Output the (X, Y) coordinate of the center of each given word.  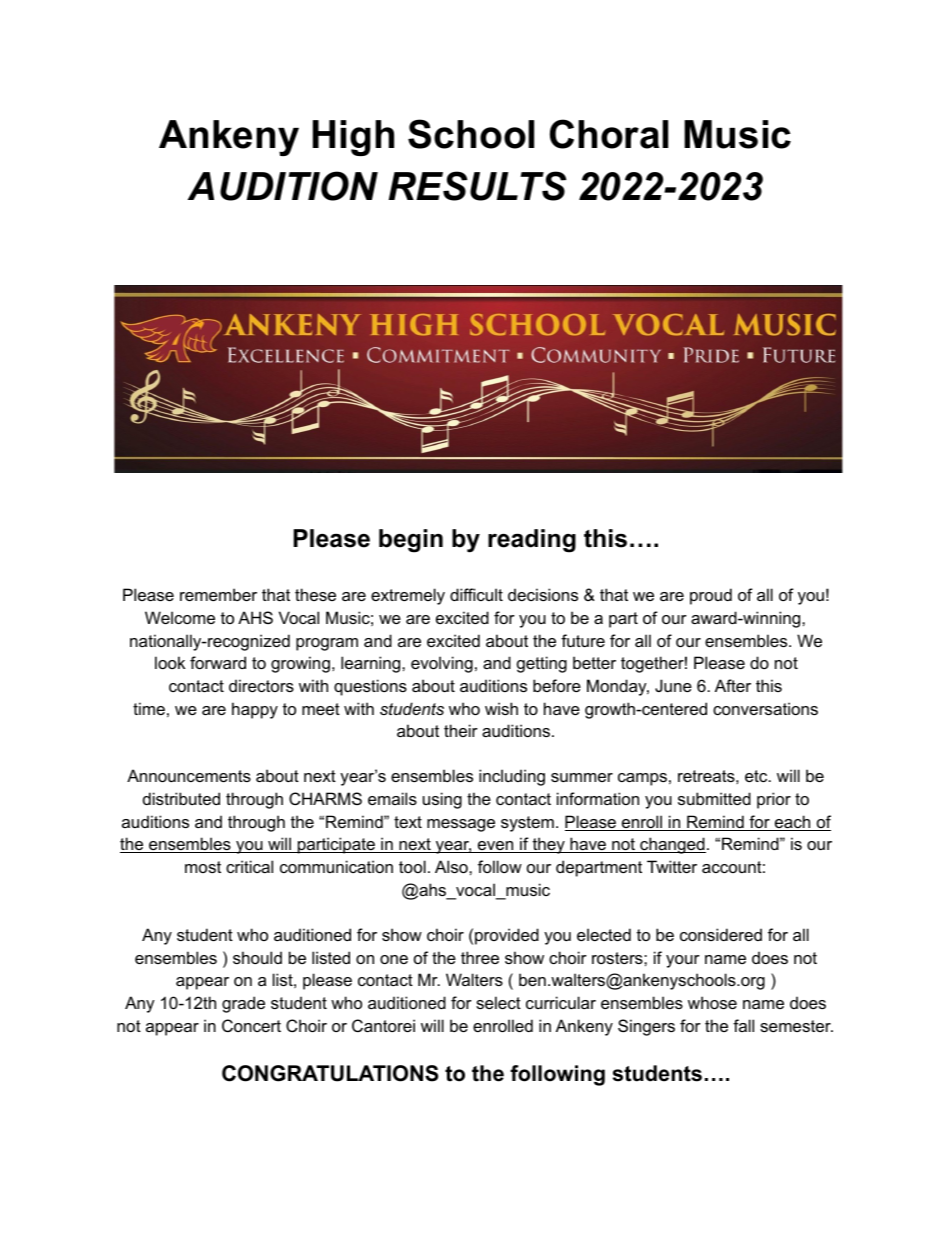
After (733, 685)
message (461, 825)
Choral (609, 134)
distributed (181, 798)
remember (218, 594)
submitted (714, 798)
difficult (476, 594)
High (353, 138)
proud (711, 596)
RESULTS (478, 186)
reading (532, 541)
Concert (251, 1025)
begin (411, 541)
